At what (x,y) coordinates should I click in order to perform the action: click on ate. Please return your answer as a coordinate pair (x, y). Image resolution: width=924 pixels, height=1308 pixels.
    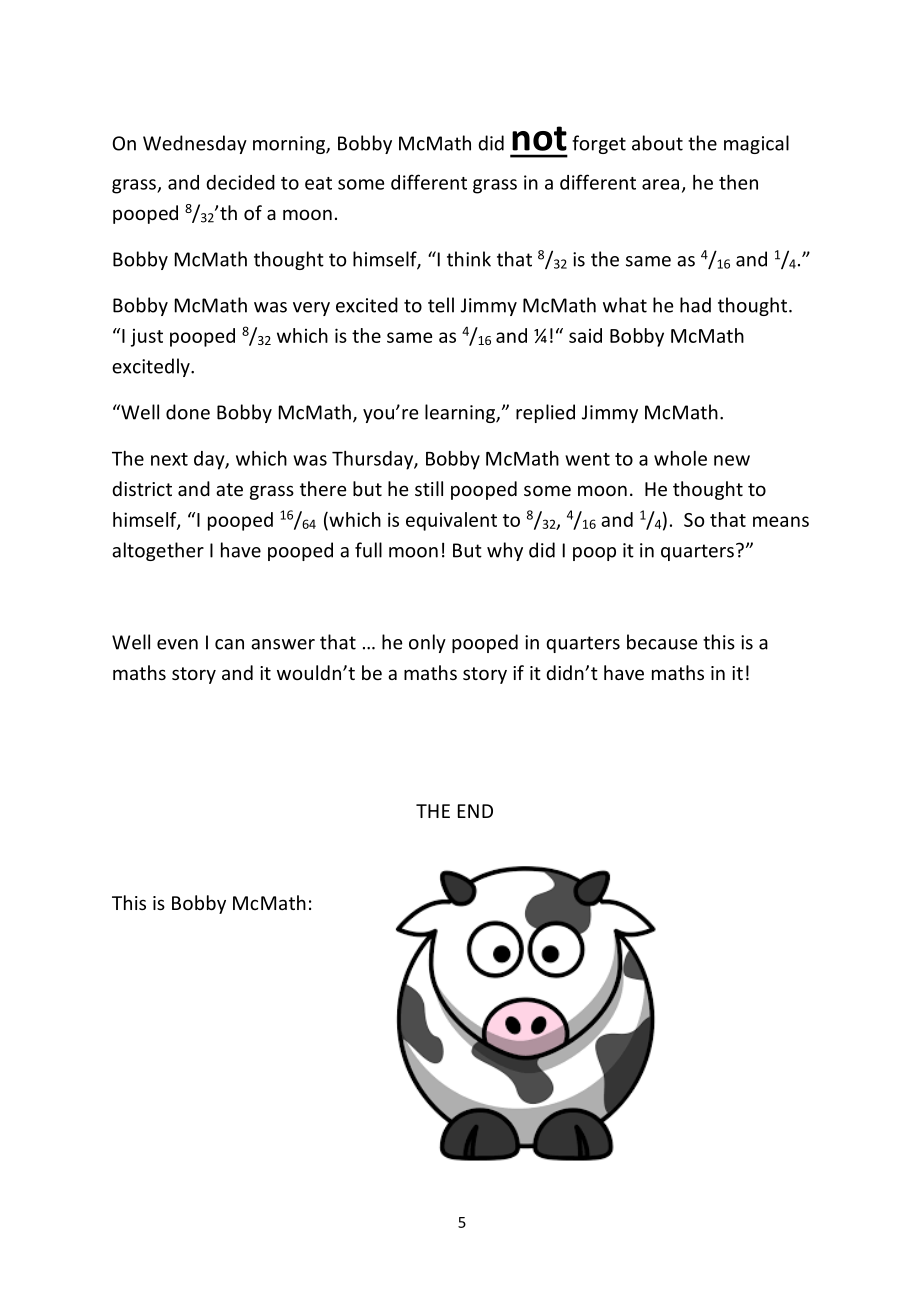
    Looking at the image, I should click on (229, 489).
